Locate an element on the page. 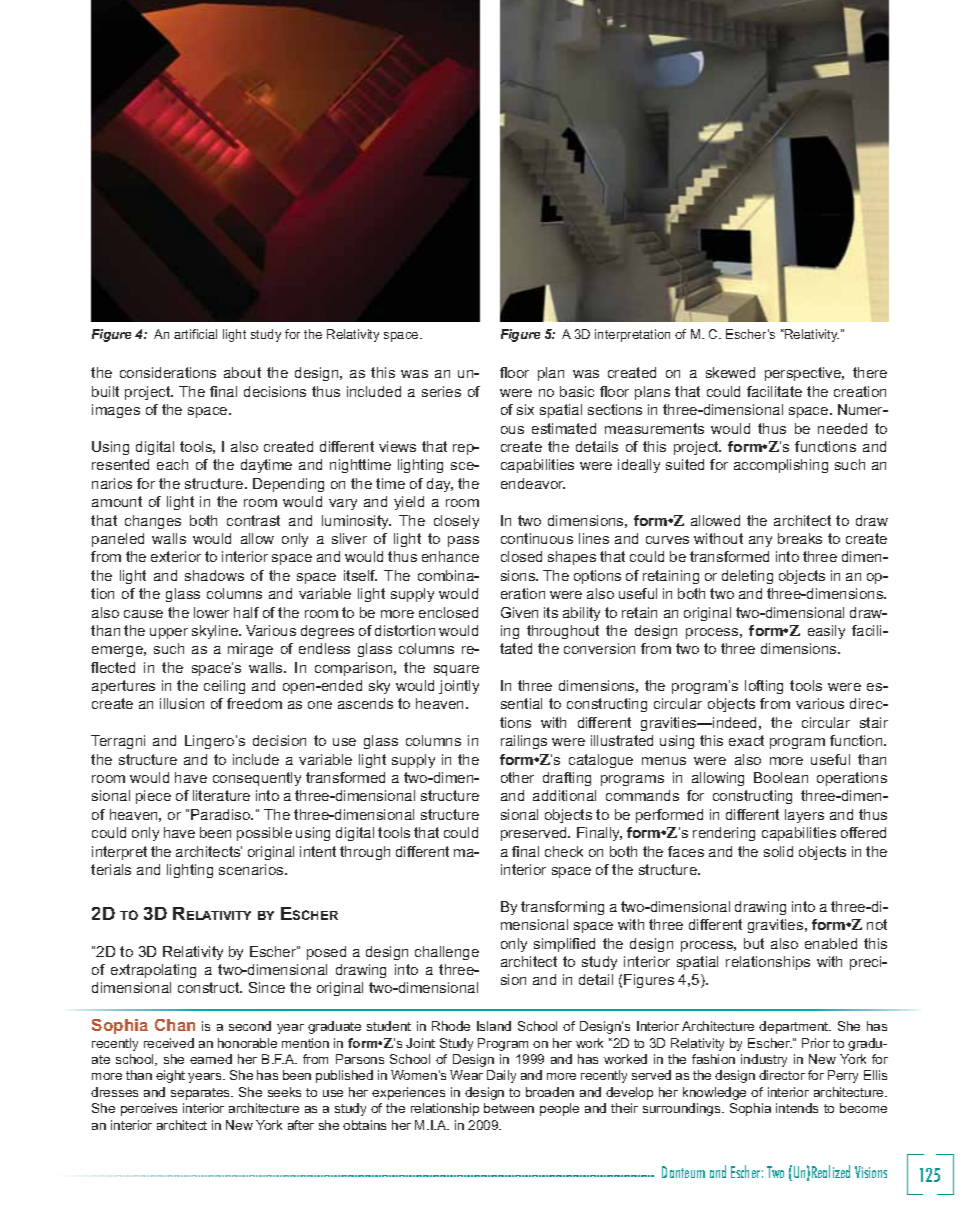 The width and height of the image is (980, 1226). exact is located at coordinates (746, 740).
